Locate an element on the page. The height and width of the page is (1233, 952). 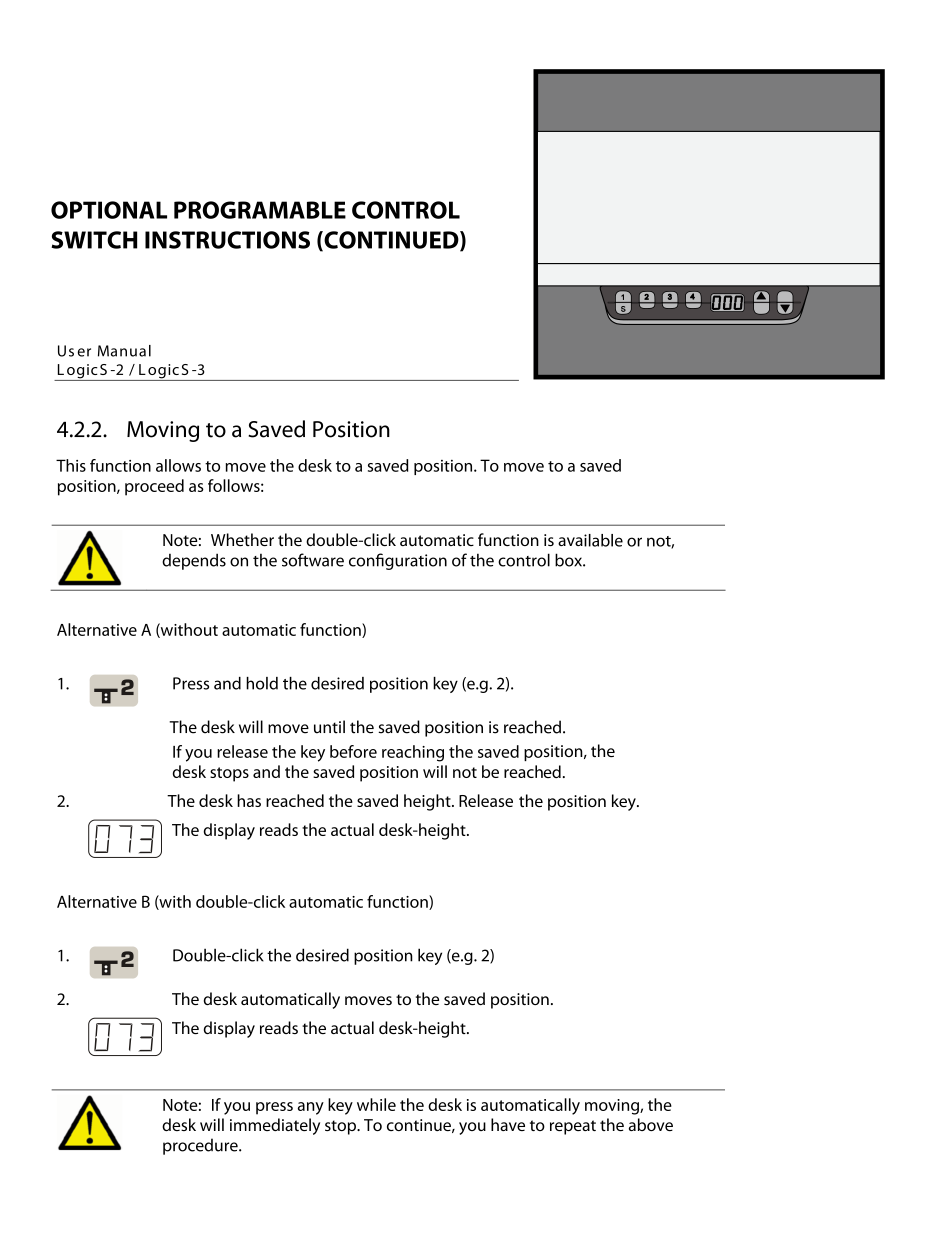
procedure is located at coordinates (201, 1146).
